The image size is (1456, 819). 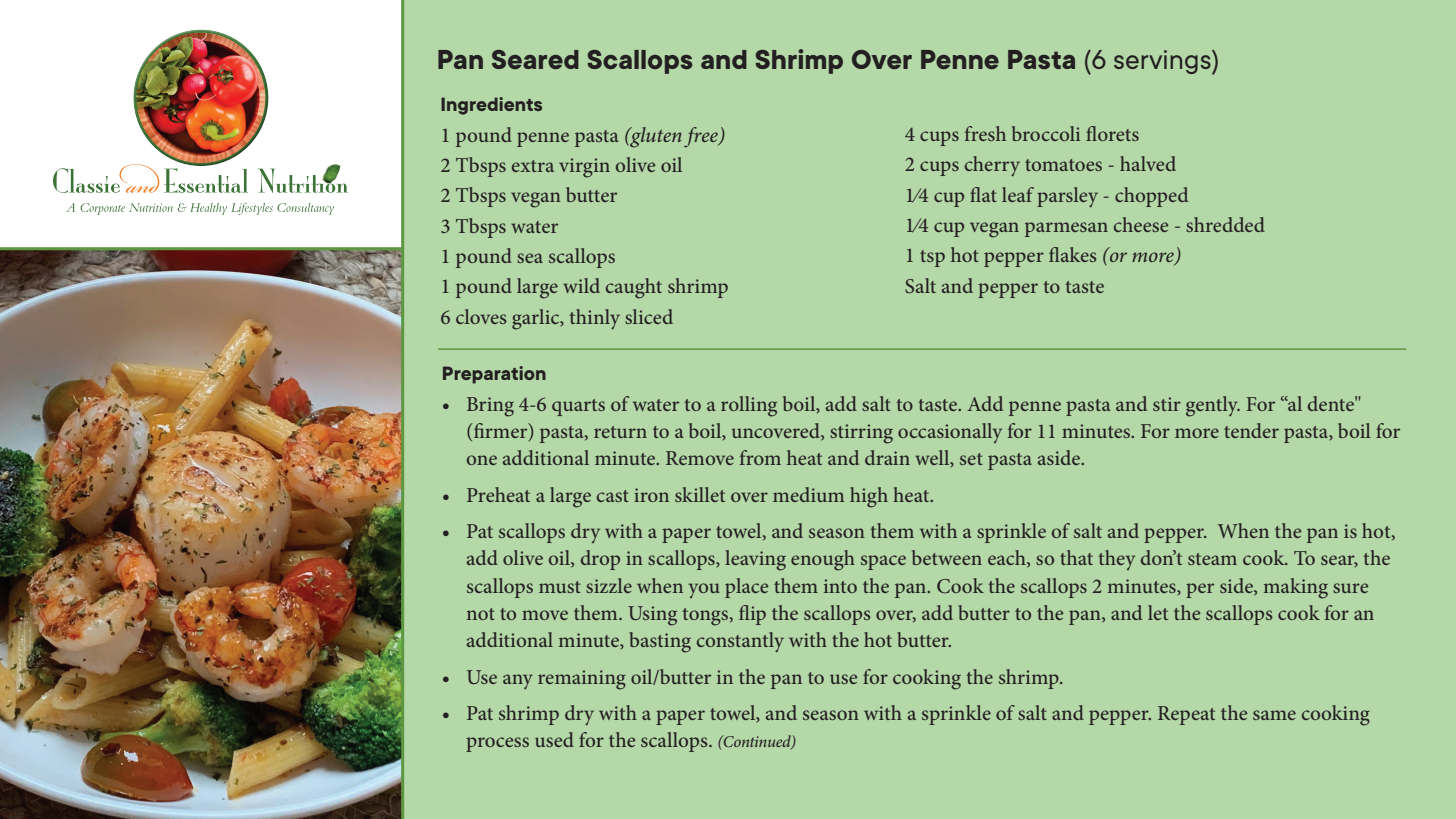 What do you see at coordinates (1186, 715) in the screenshot?
I see `Repeat` at bounding box center [1186, 715].
